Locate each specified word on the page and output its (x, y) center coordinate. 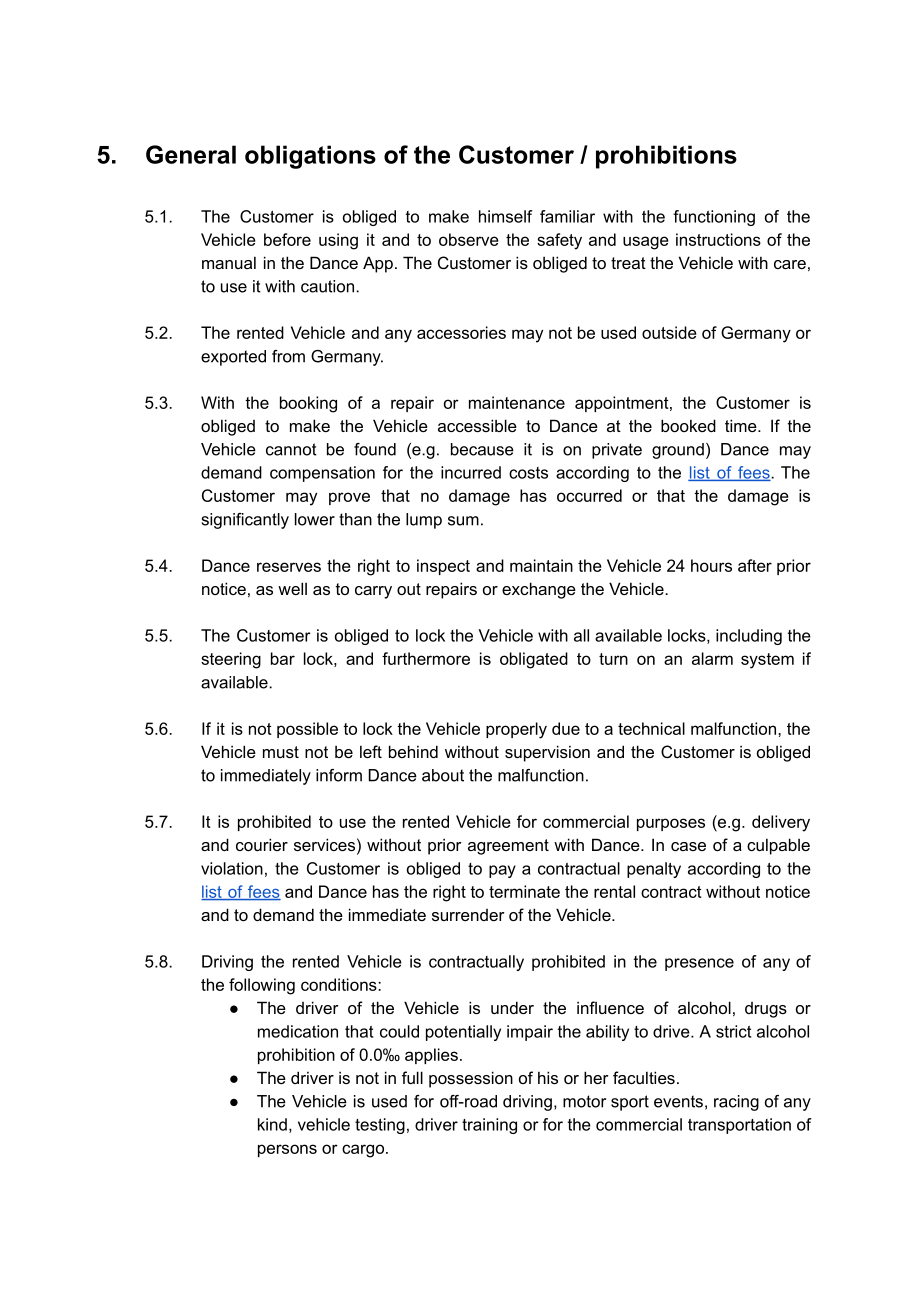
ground (678, 451)
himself (506, 216)
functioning (714, 218)
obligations (310, 157)
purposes (671, 824)
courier (262, 844)
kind (272, 1124)
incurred (471, 472)
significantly (245, 521)
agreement (508, 847)
